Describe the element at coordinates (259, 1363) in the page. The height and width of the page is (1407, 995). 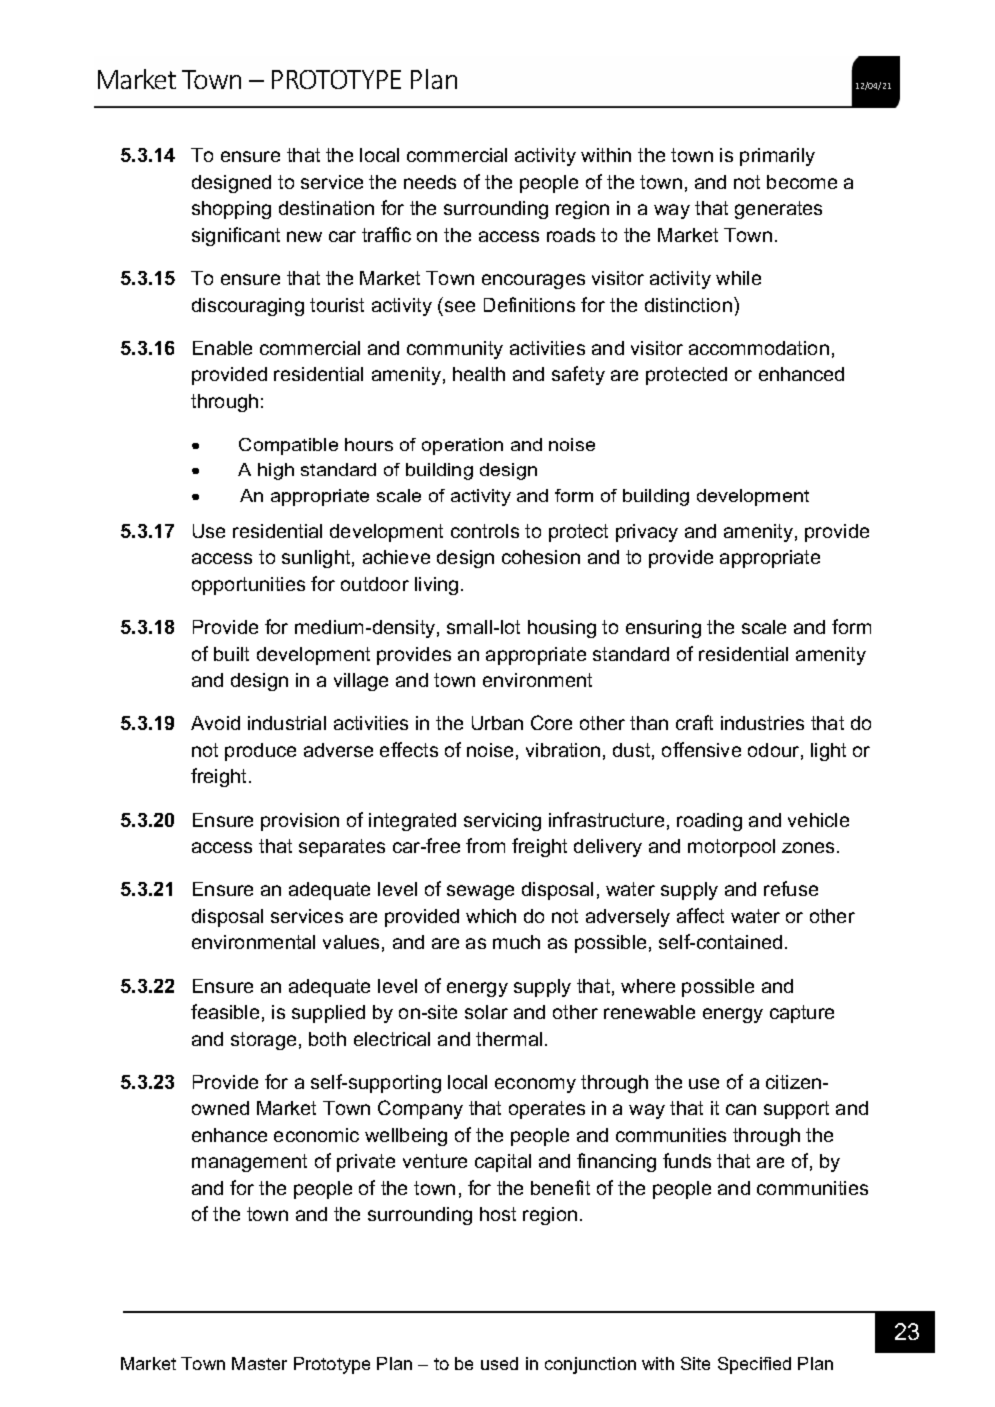
I see `Master` at that location.
